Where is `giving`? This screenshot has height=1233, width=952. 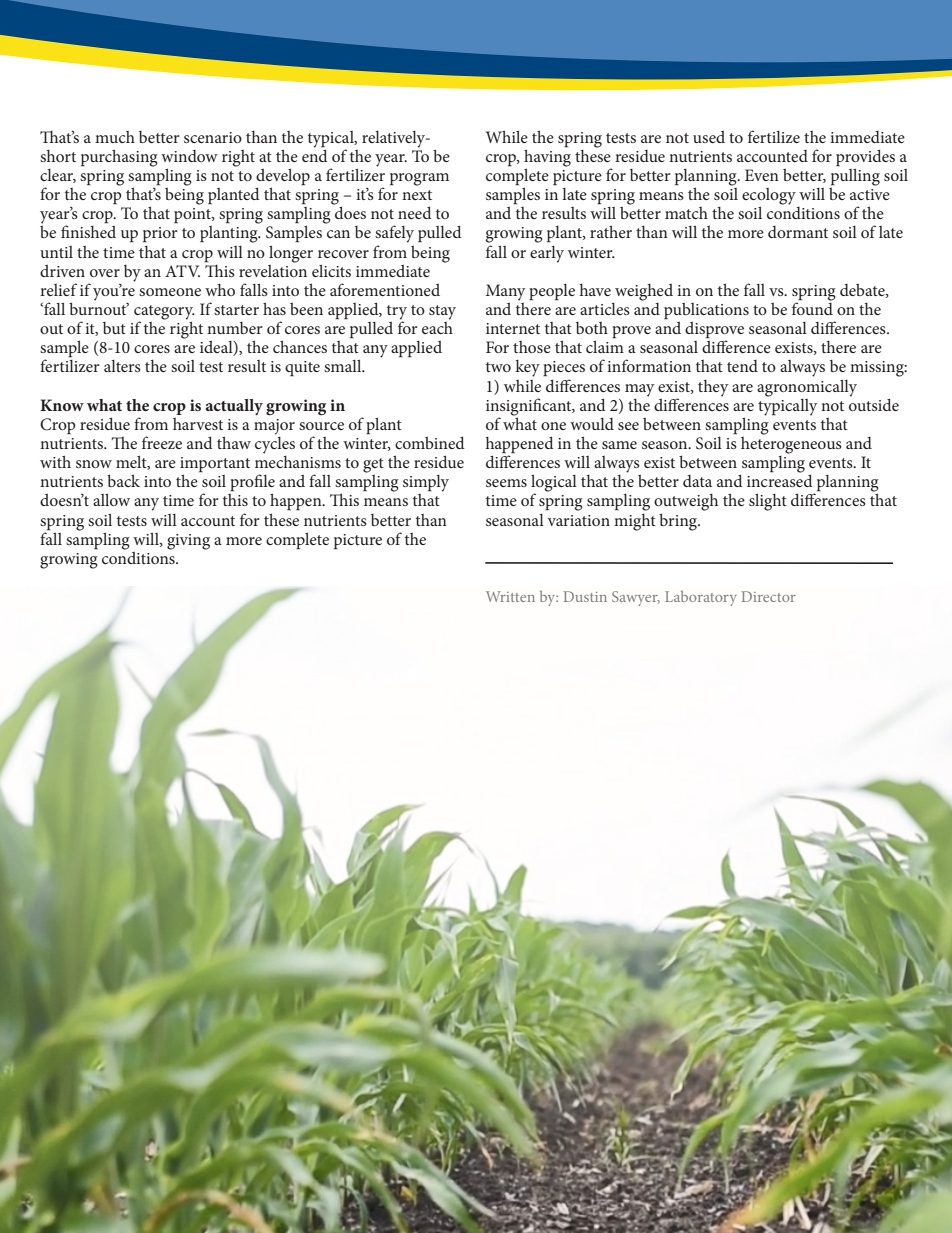
giving is located at coordinates (188, 542).
